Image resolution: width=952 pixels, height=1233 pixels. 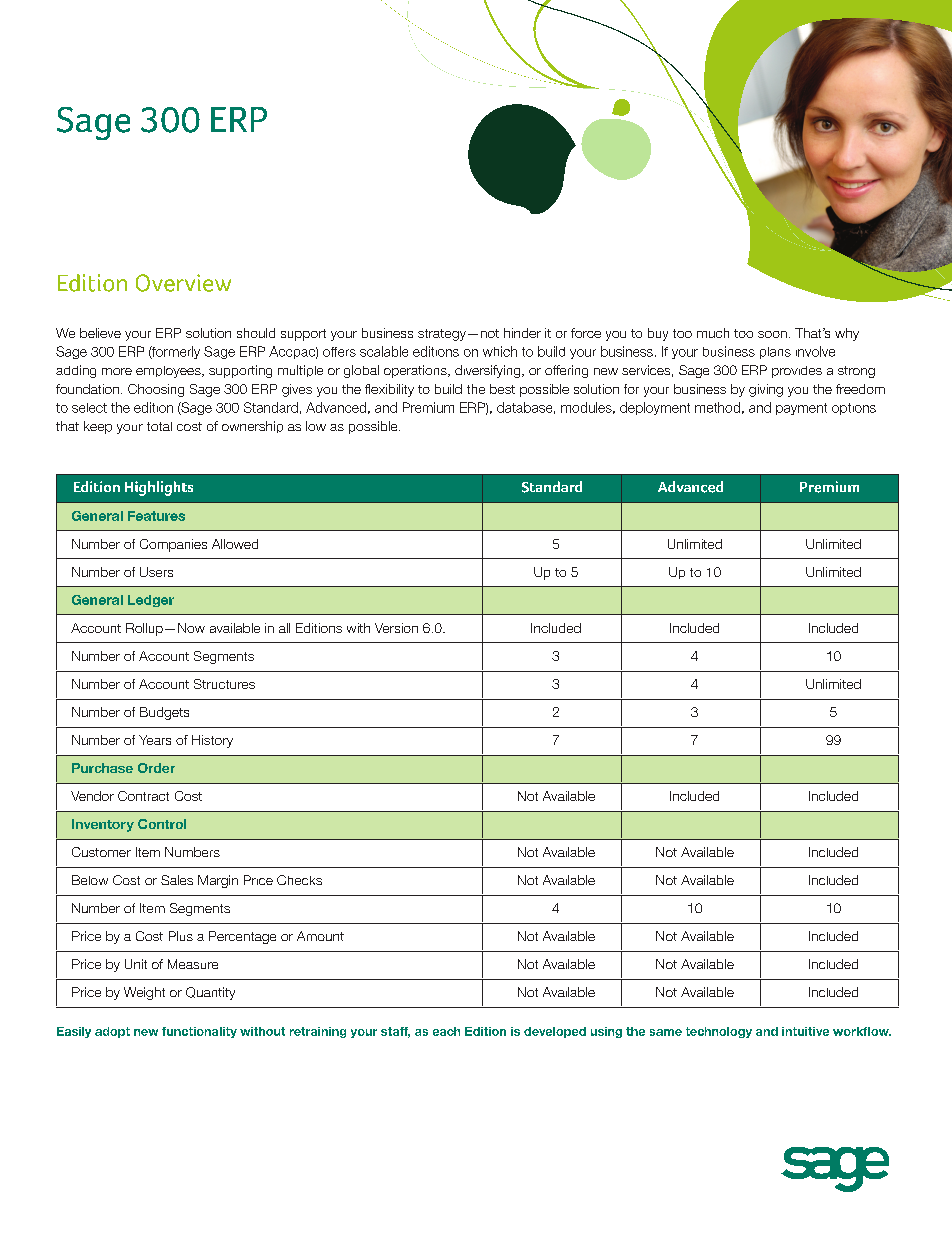 What do you see at coordinates (854, 409) in the screenshot?
I see `options` at bounding box center [854, 409].
